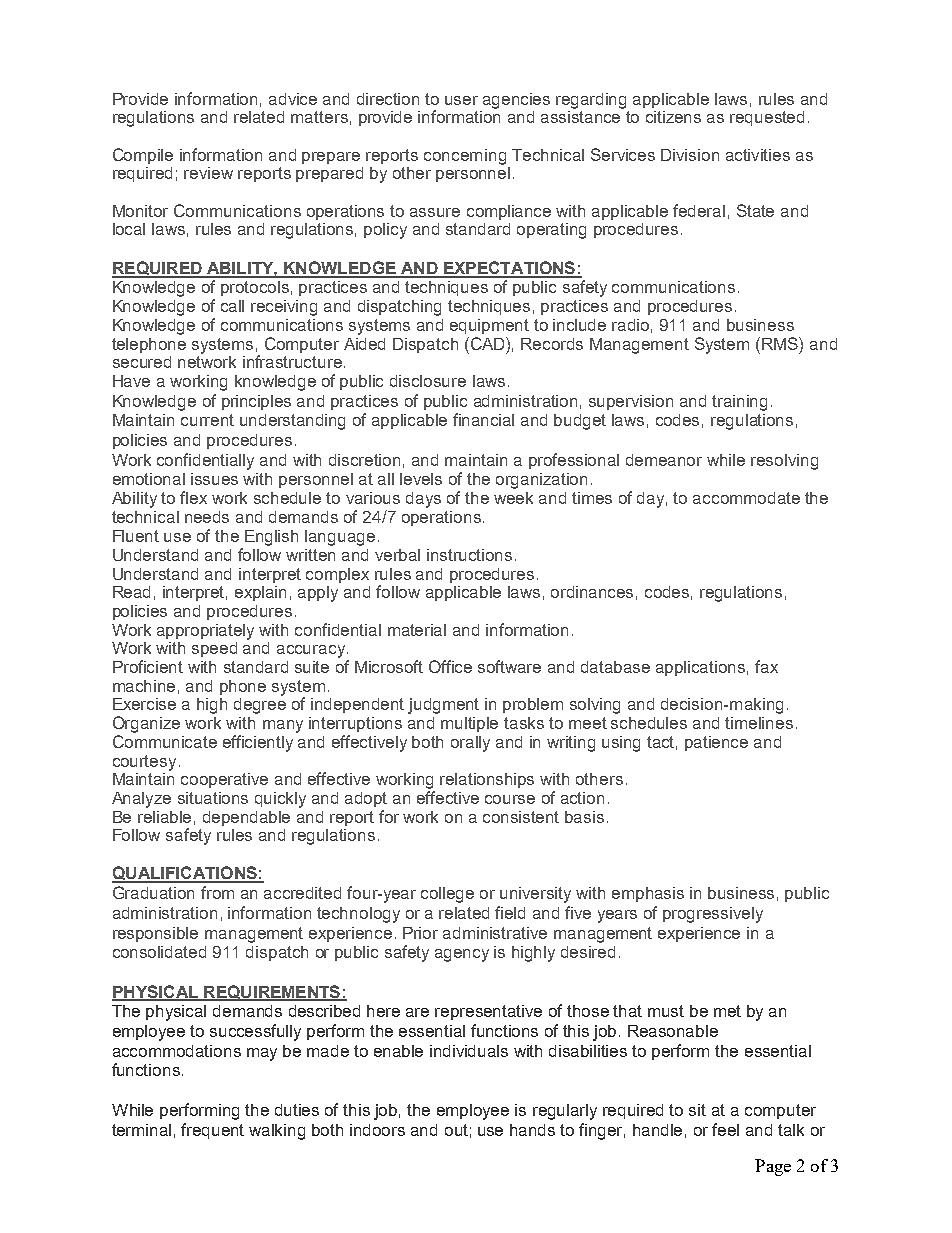 This page has width=952, height=1233. I want to click on situations, so click(213, 798).
